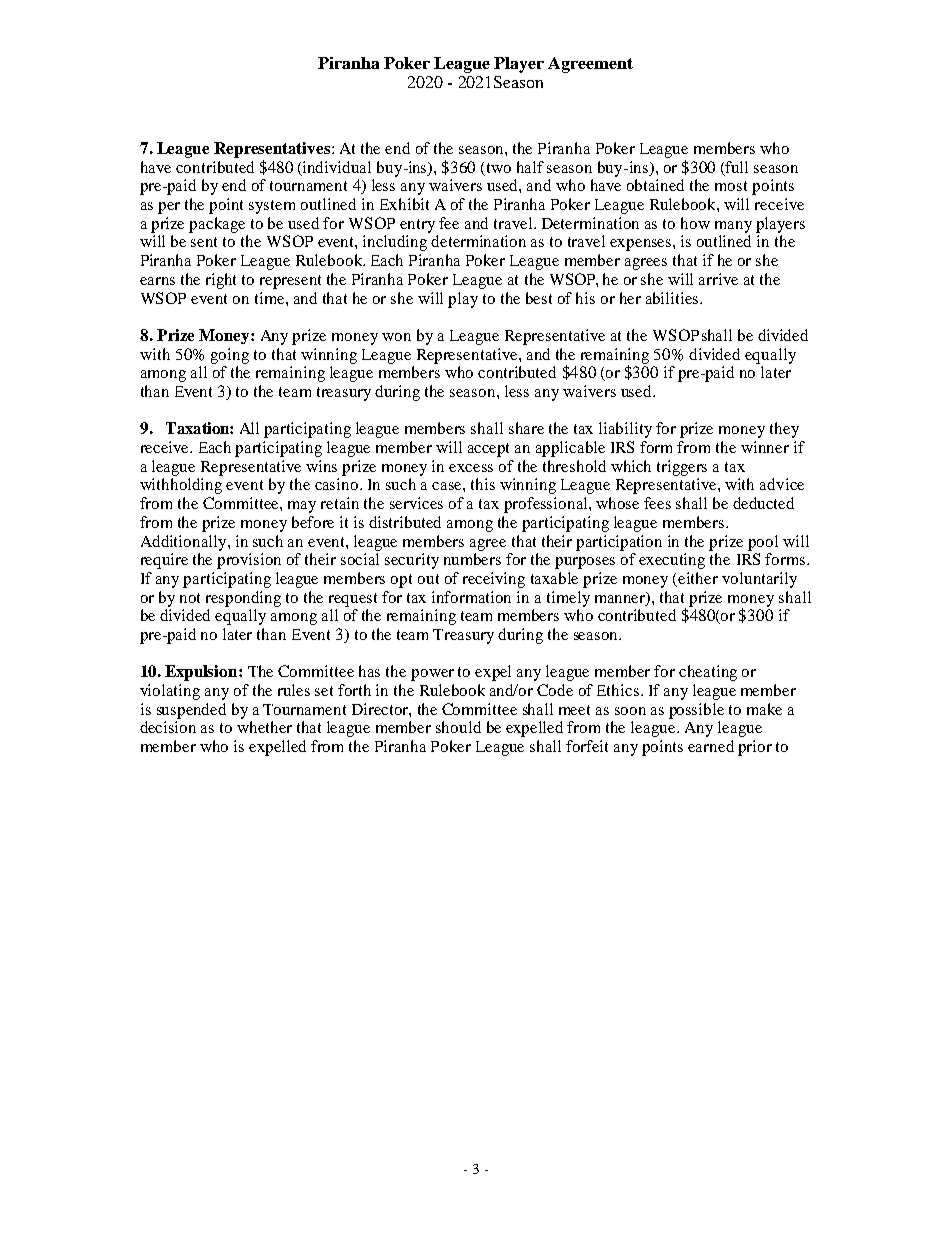 Image resolution: width=952 pixels, height=1233 pixels. Describe the element at coordinates (264, 727) in the page. I see `whether` at that location.
